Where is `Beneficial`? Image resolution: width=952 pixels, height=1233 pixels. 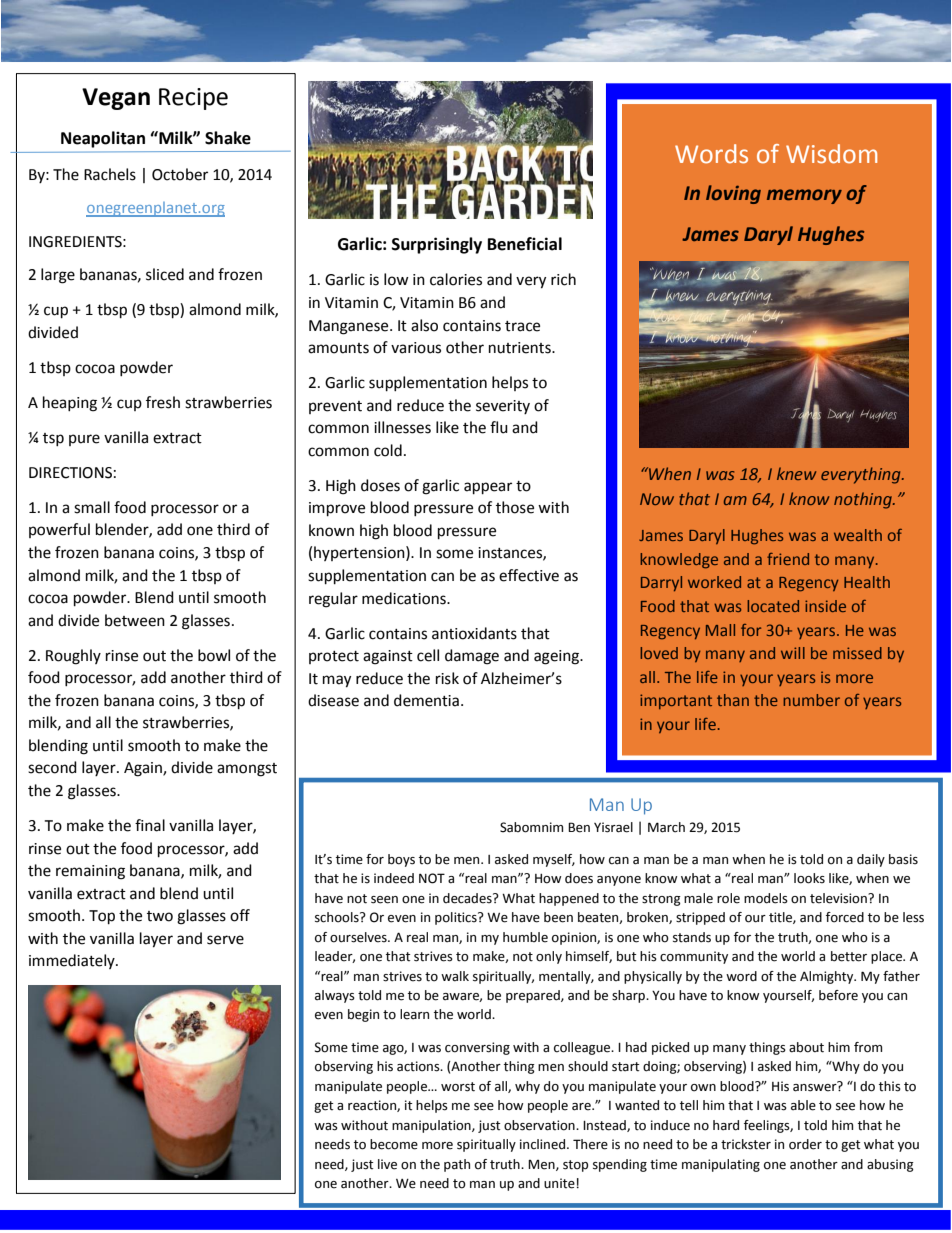
Beneficial is located at coordinates (525, 244).
